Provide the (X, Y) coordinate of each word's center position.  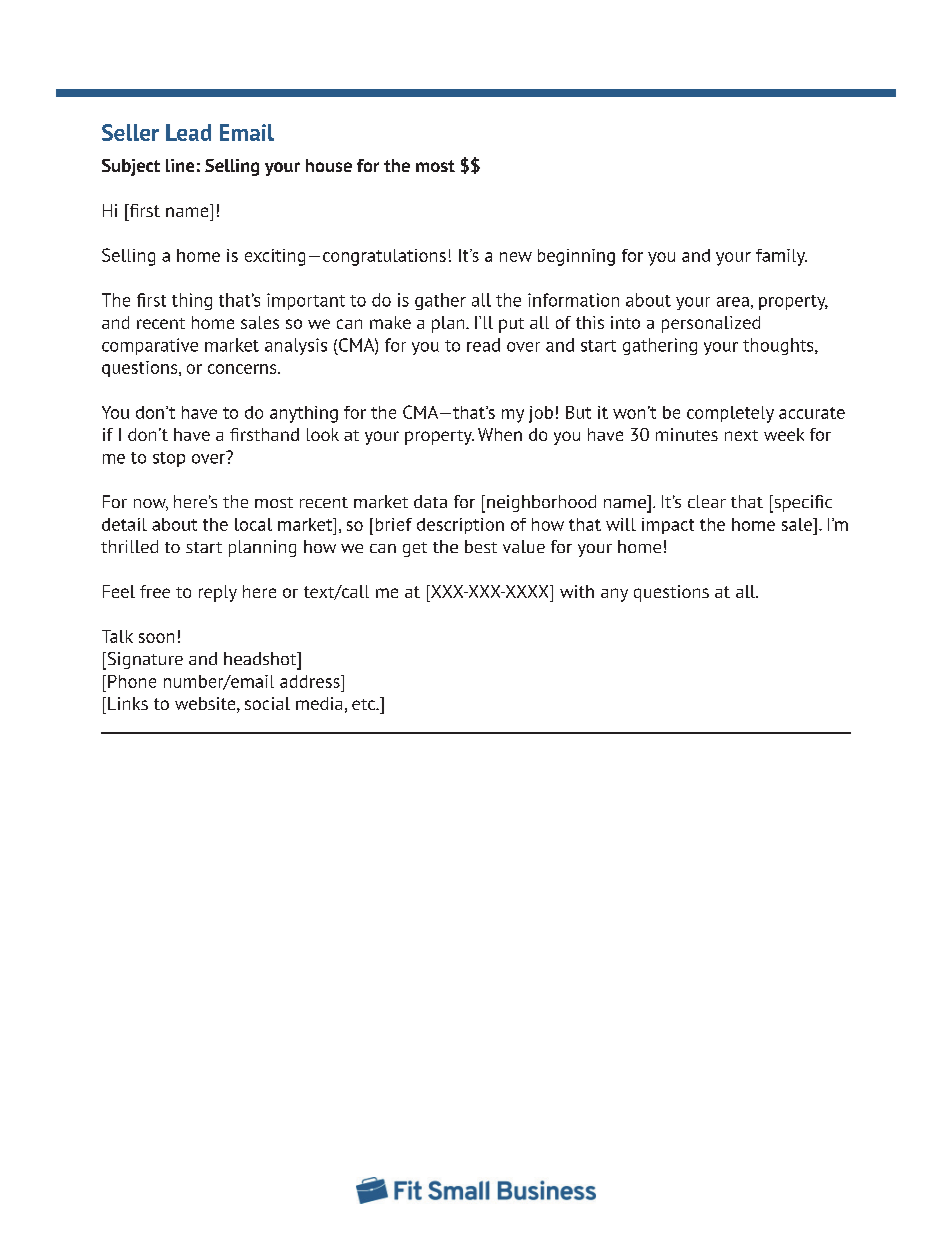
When (500, 434)
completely (730, 414)
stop (169, 459)
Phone (132, 681)
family (781, 257)
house (329, 165)
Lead (188, 132)
